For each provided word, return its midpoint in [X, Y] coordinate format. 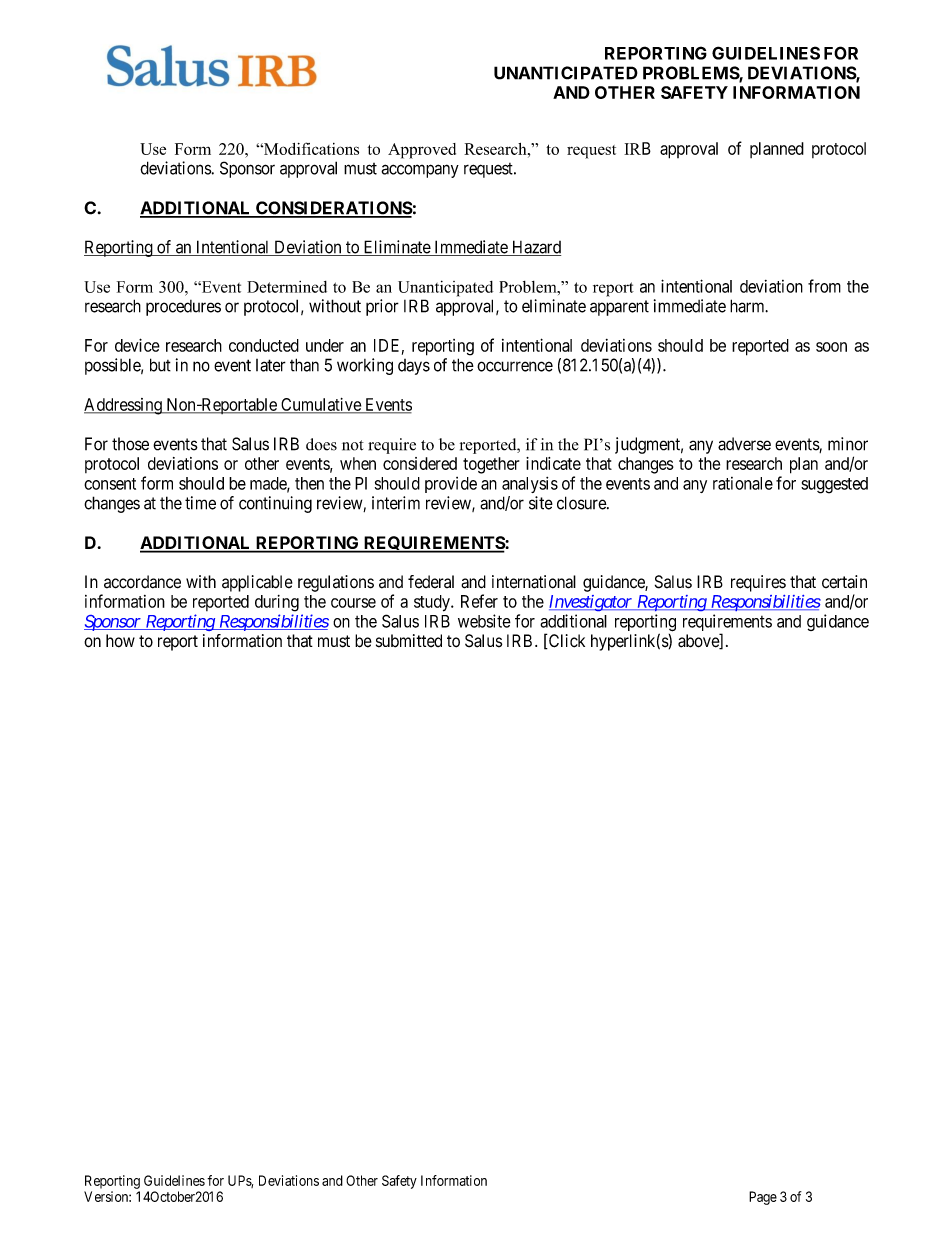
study [433, 603]
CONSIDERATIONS [333, 209]
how [120, 641]
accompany [420, 171]
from [824, 286]
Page [763, 1198]
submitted [409, 641]
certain [844, 582]
